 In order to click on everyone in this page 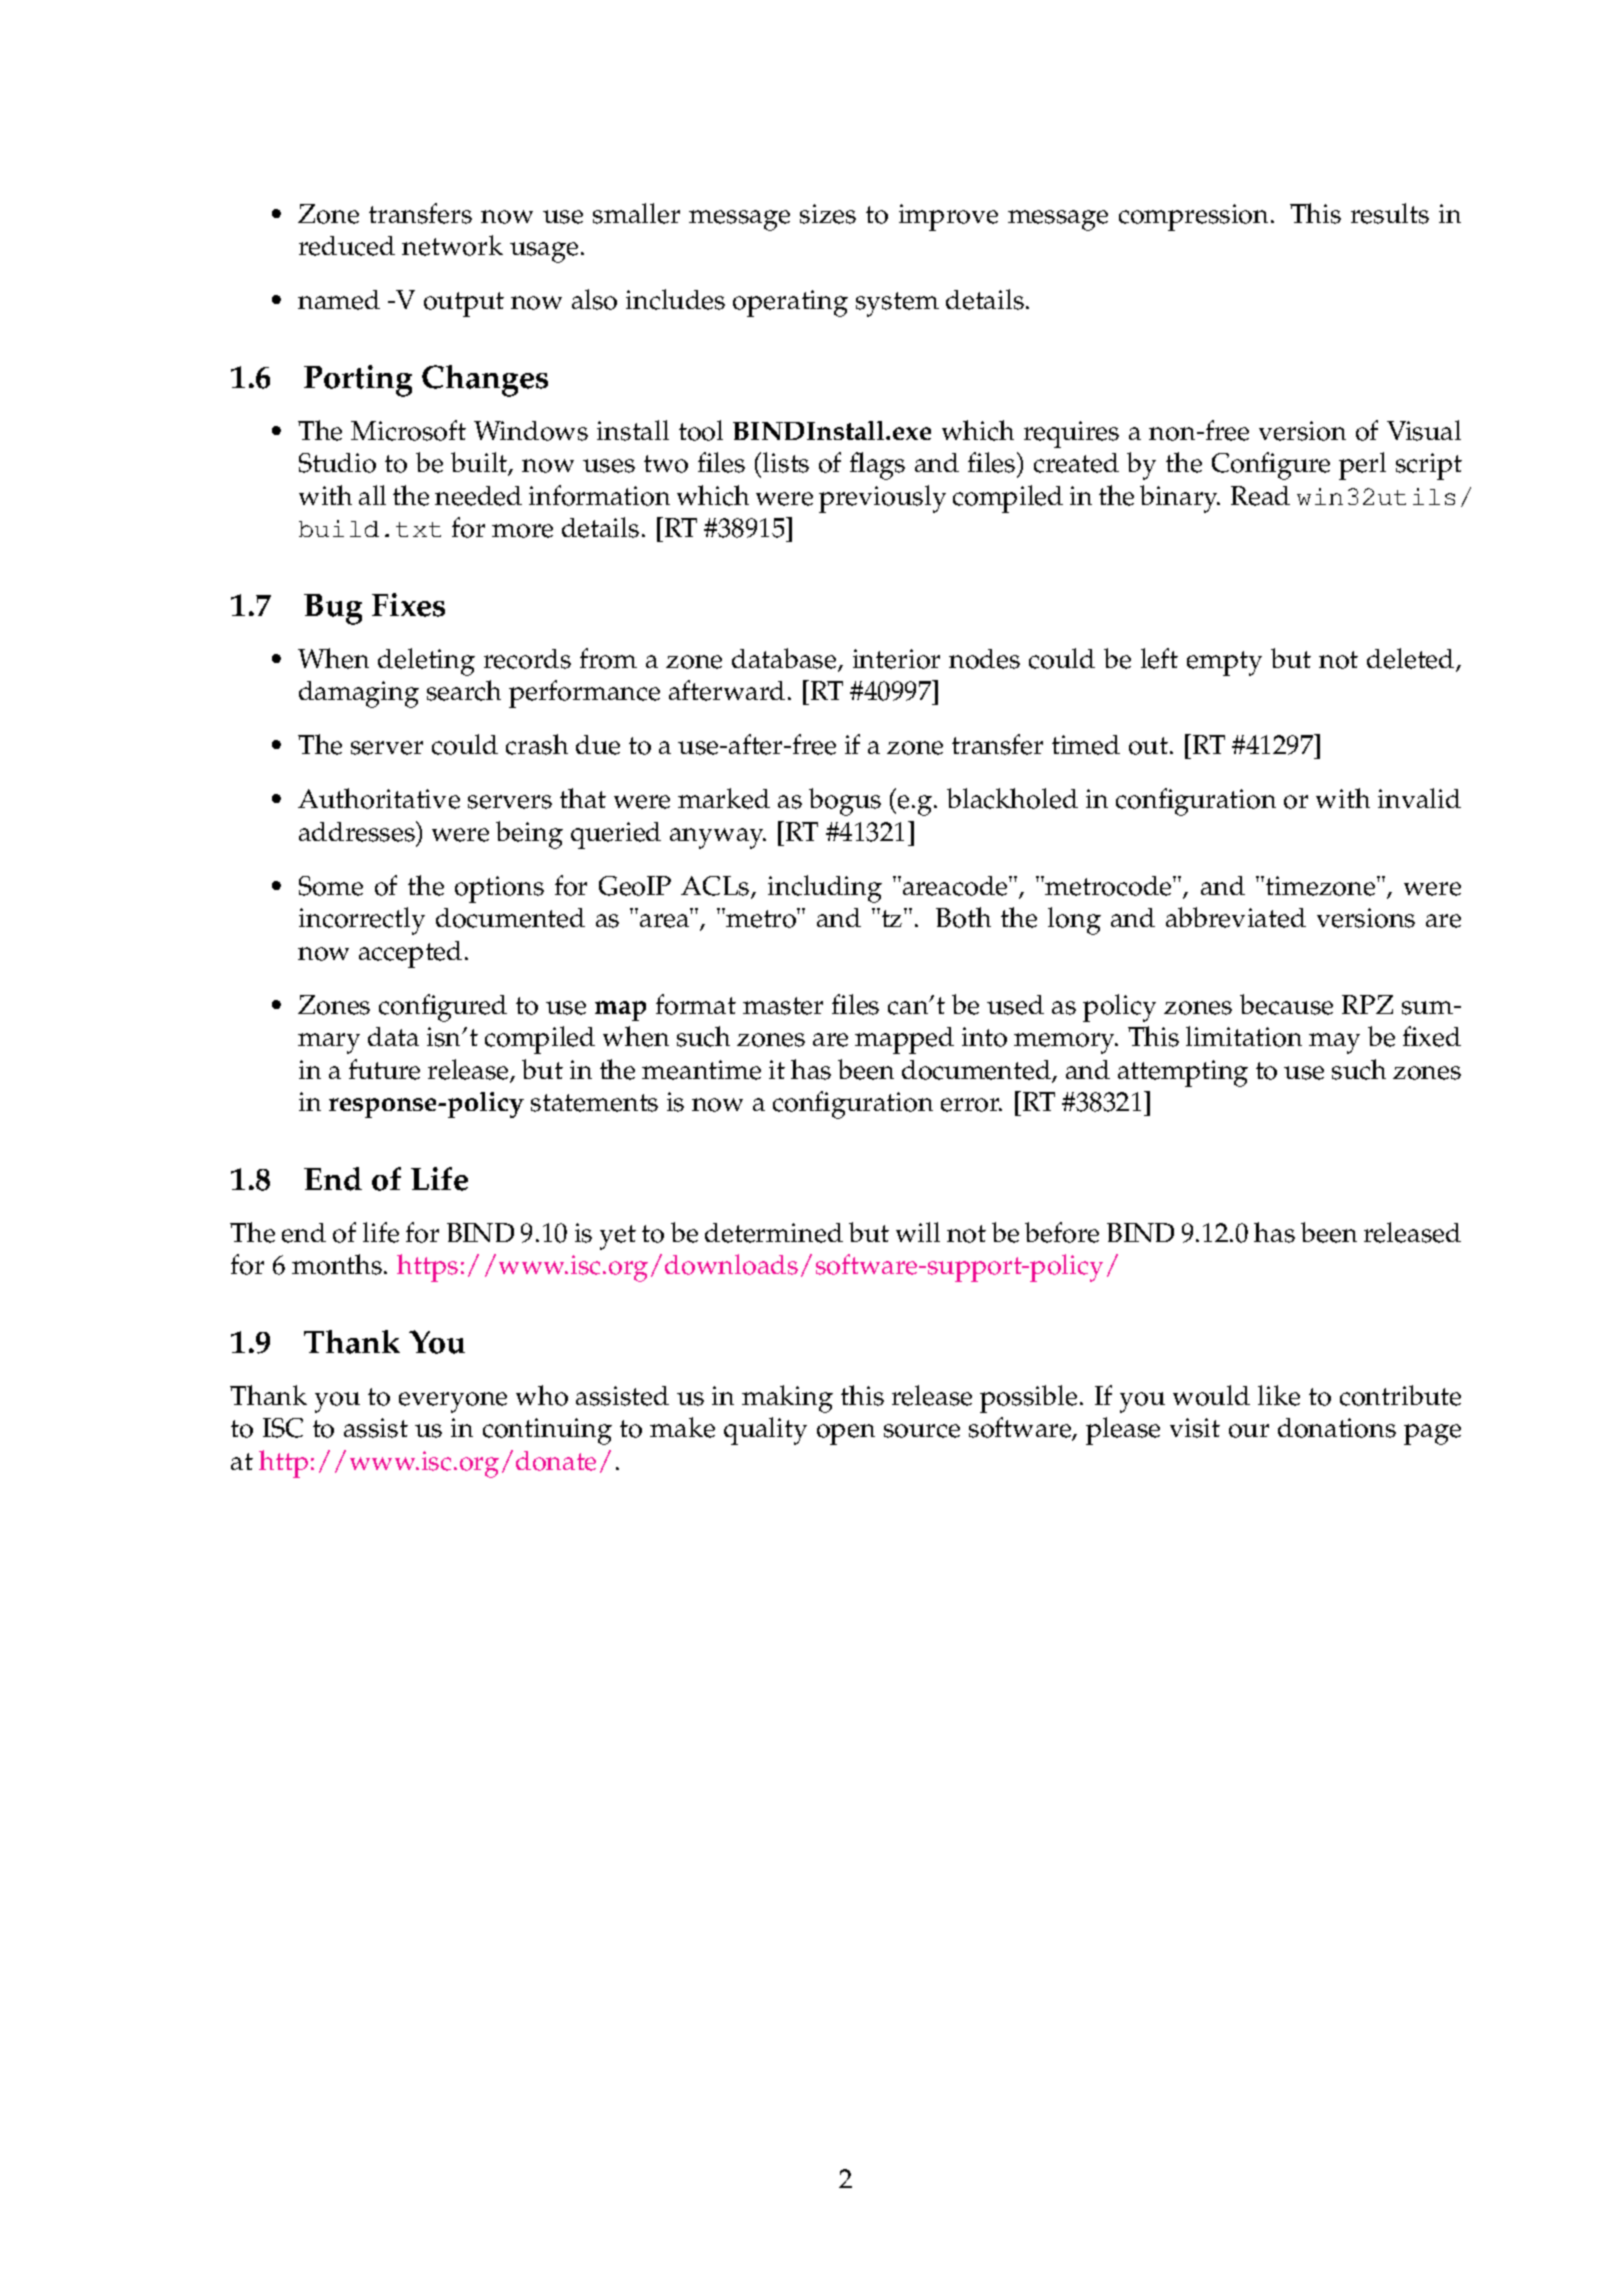, I will do `click(453, 1402)`.
